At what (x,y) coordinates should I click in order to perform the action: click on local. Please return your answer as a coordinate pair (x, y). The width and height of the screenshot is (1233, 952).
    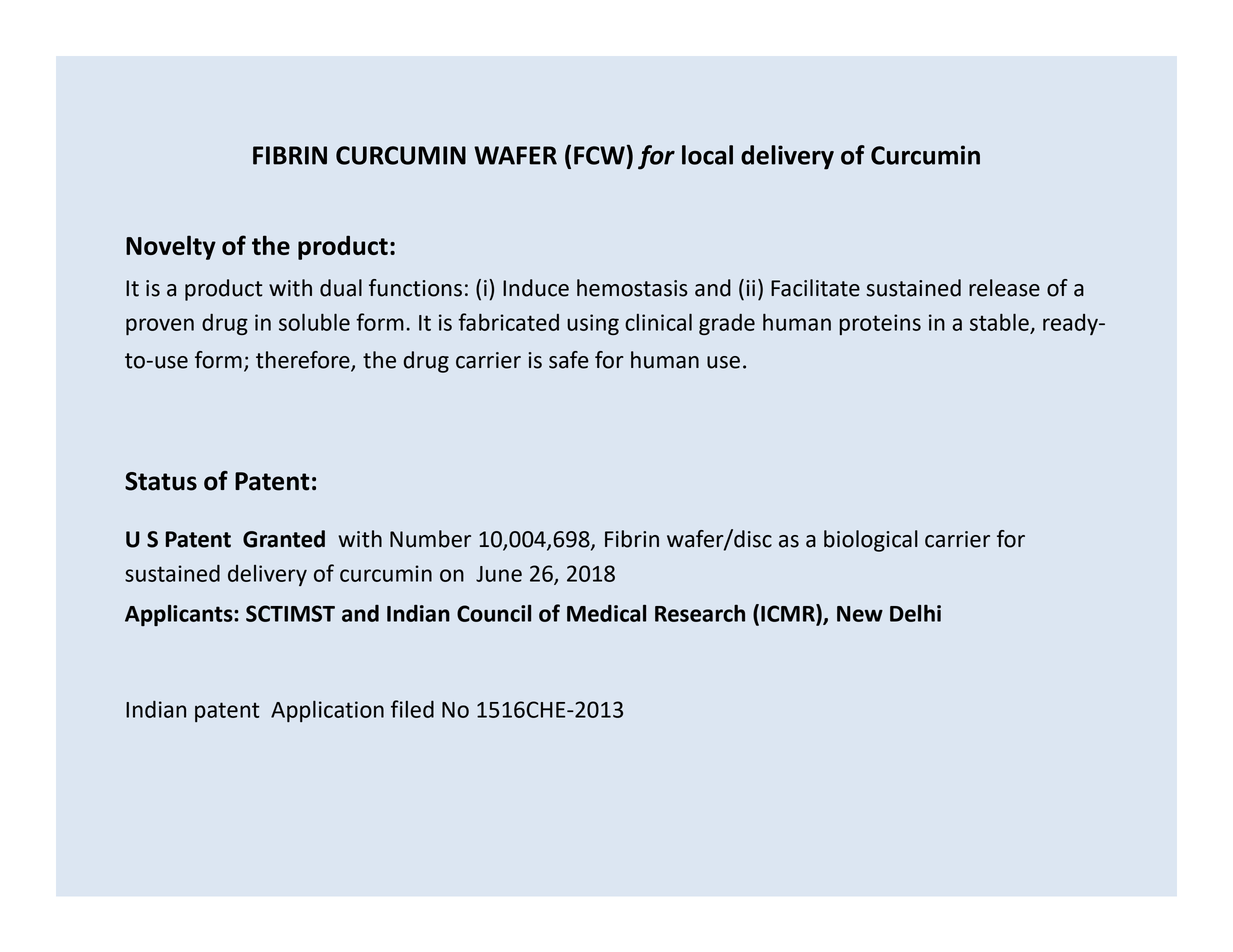
    Looking at the image, I should click on (707, 155).
